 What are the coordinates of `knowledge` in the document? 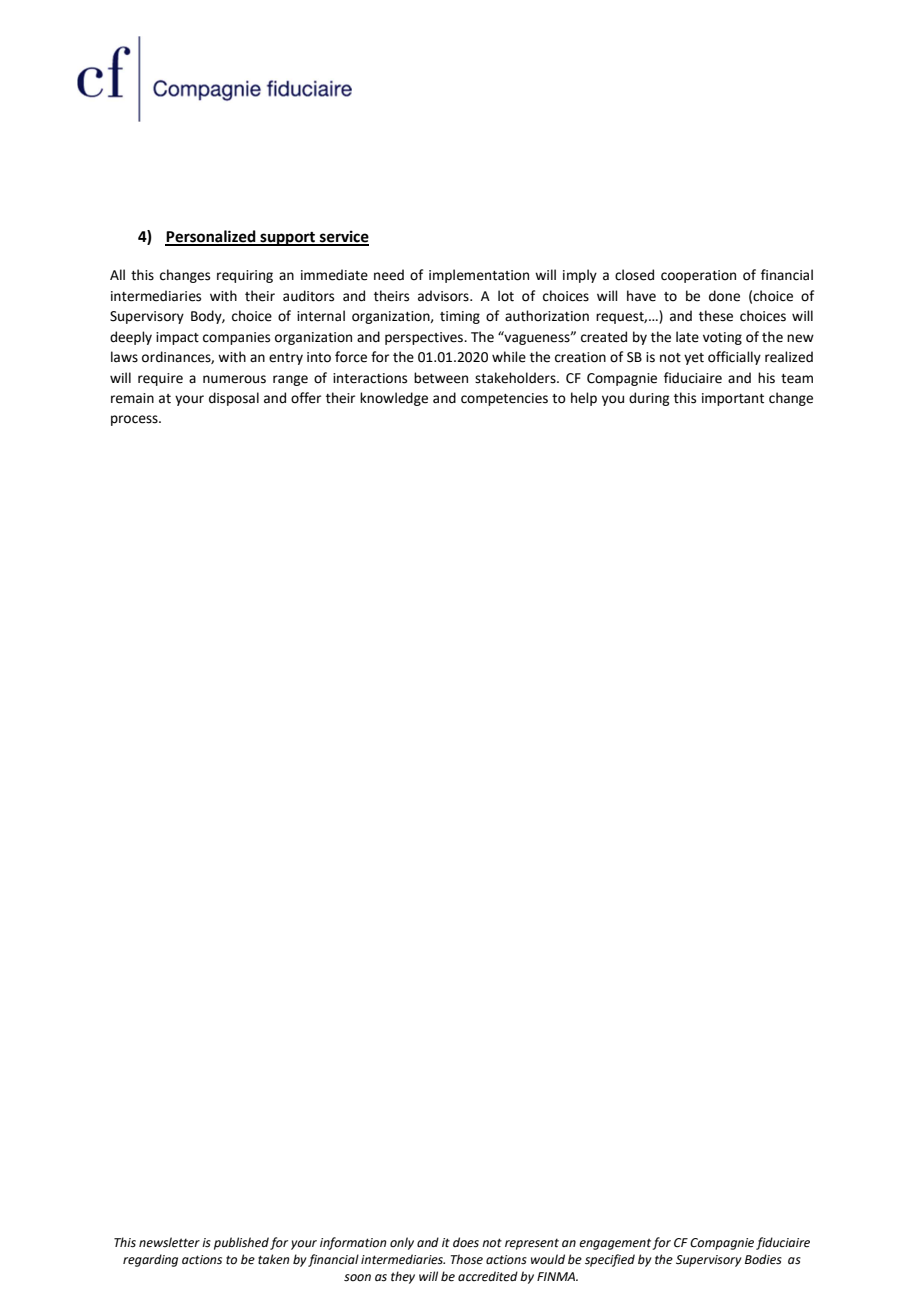 It's located at (394, 399).
